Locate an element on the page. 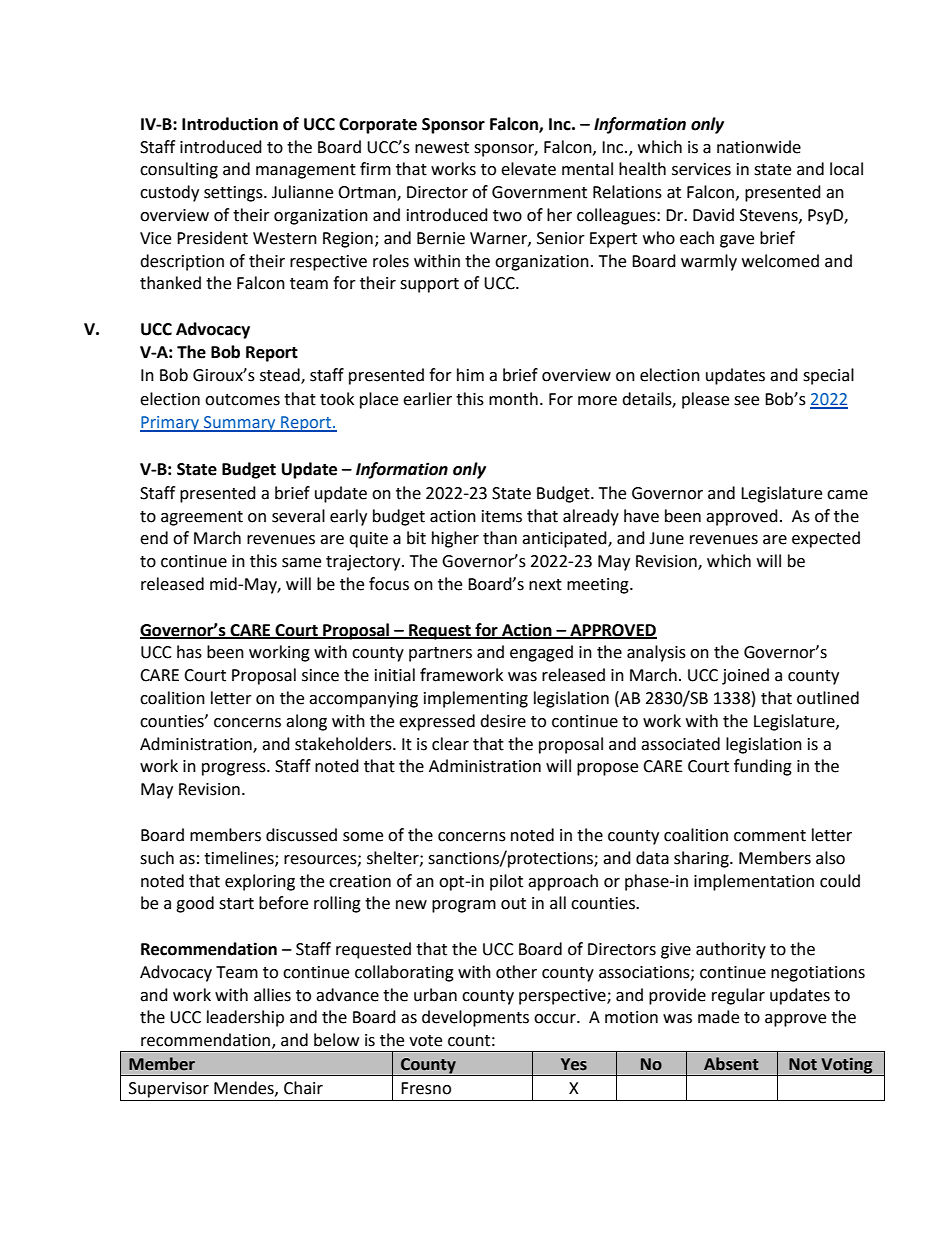  developments is located at coordinates (475, 1018).
